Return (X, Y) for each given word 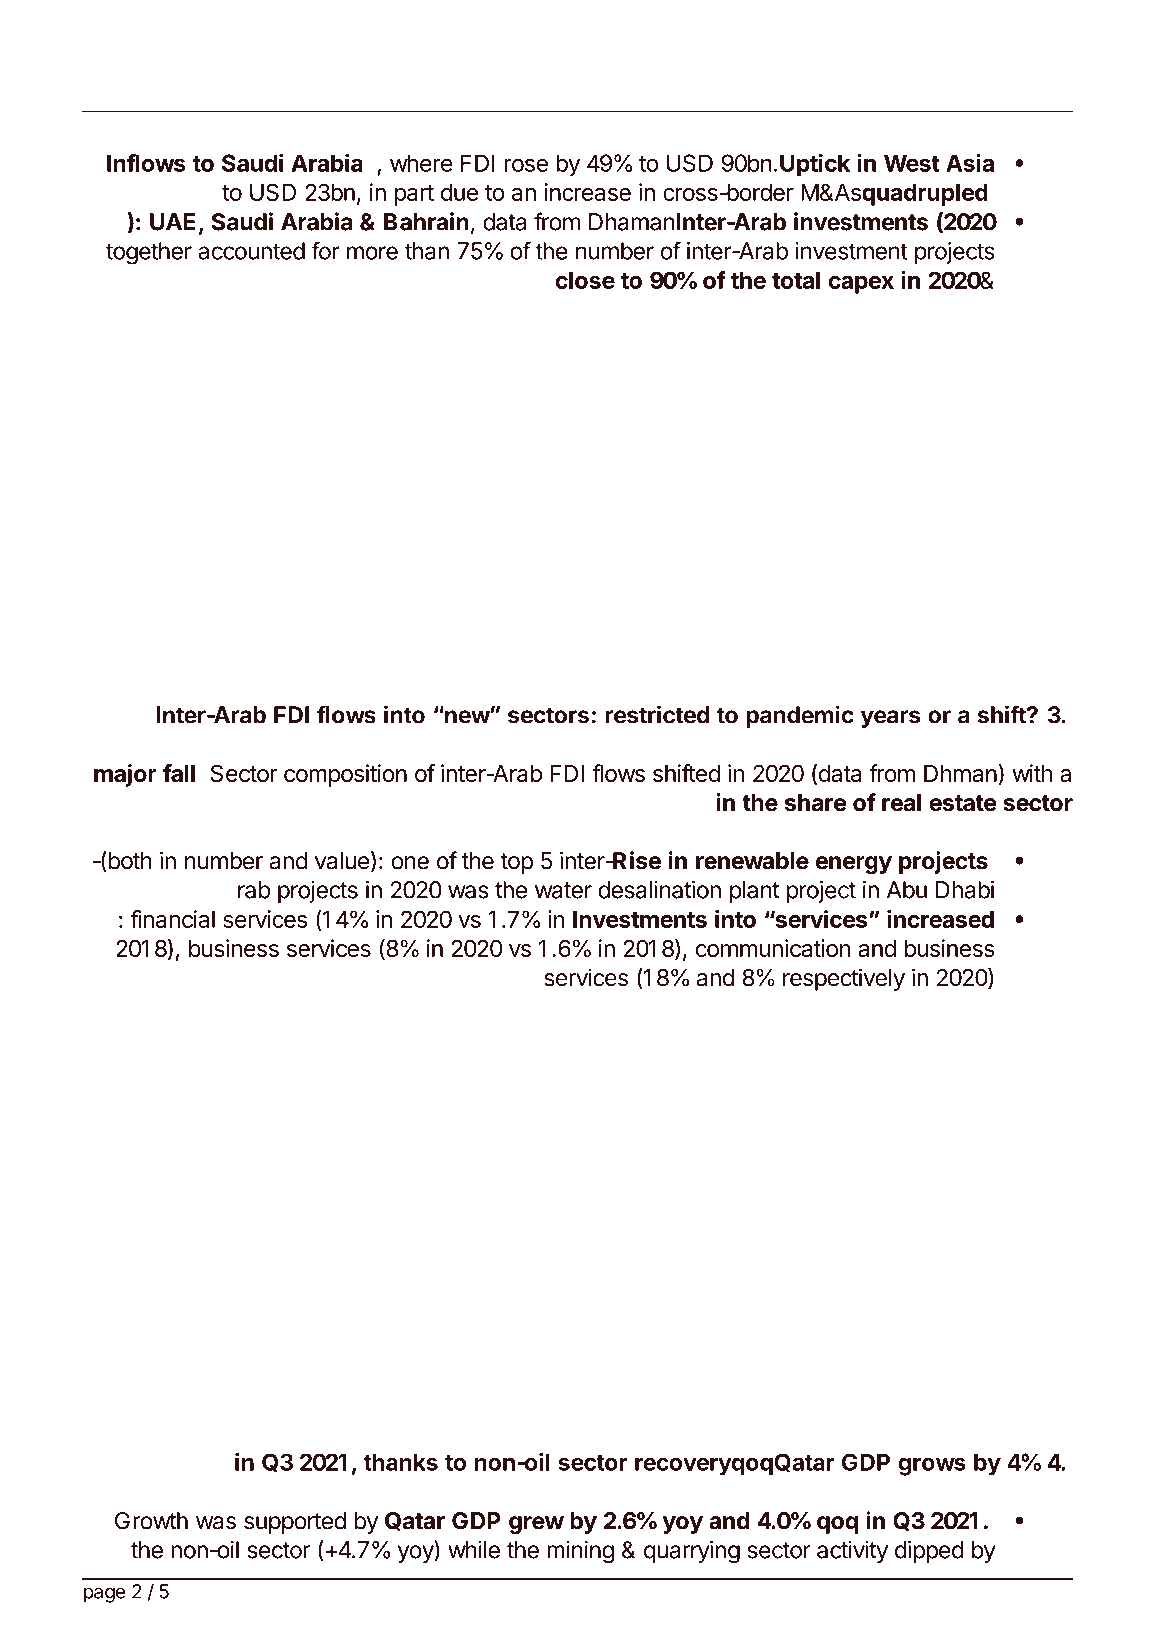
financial (172, 919)
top (516, 863)
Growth (151, 1521)
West (912, 163)
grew (536, 1525)
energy (854, 865)
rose (526, 165)
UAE (172, 222)
